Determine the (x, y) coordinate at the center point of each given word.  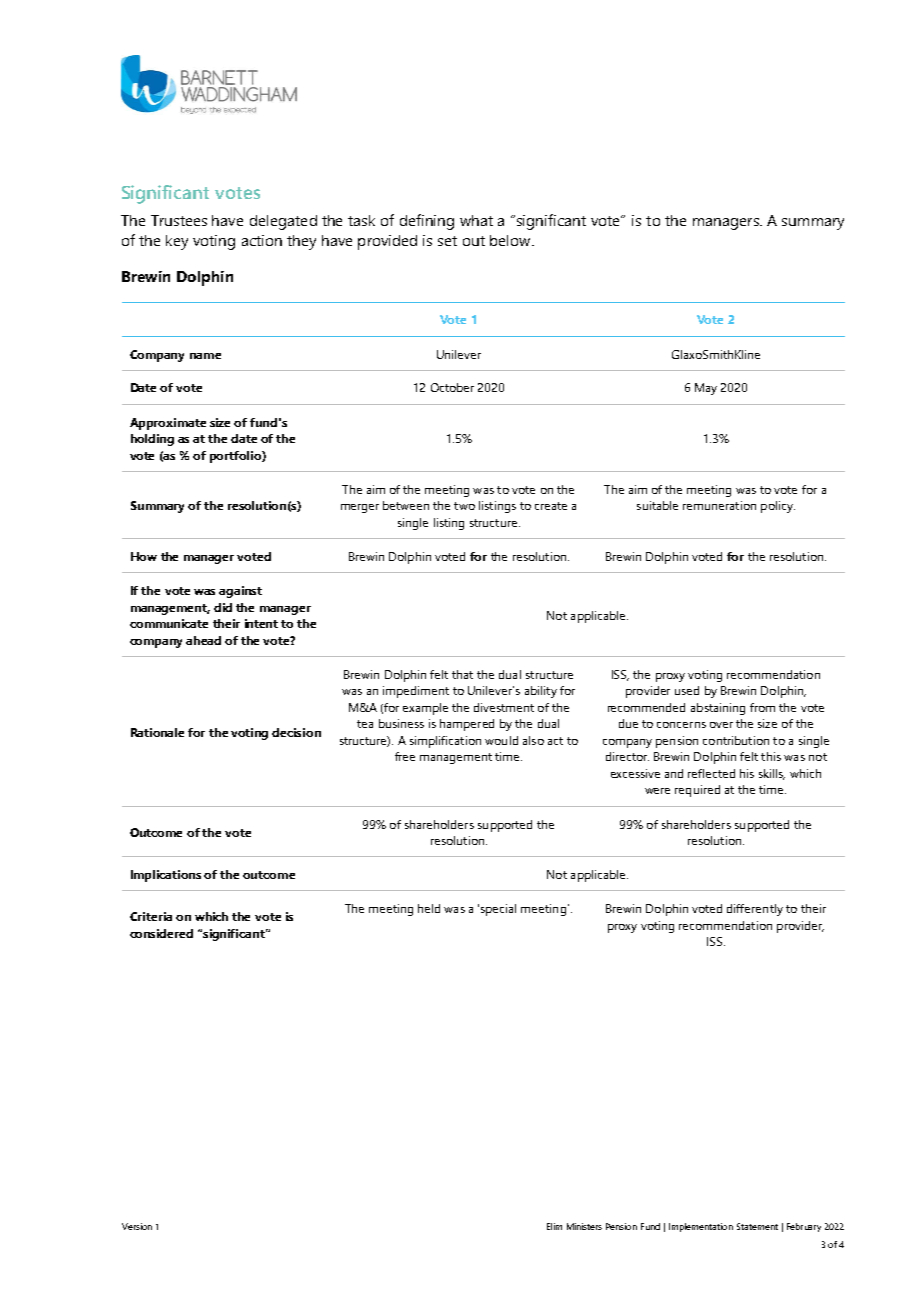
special (498, 910)
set (447, 241)
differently (755, 910)
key (177, 242)
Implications (166, 876)
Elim (554, 1226)
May (706, 389)
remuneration (719, 505)
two (464, 506)
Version (137, 1226)
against (240, 592)
